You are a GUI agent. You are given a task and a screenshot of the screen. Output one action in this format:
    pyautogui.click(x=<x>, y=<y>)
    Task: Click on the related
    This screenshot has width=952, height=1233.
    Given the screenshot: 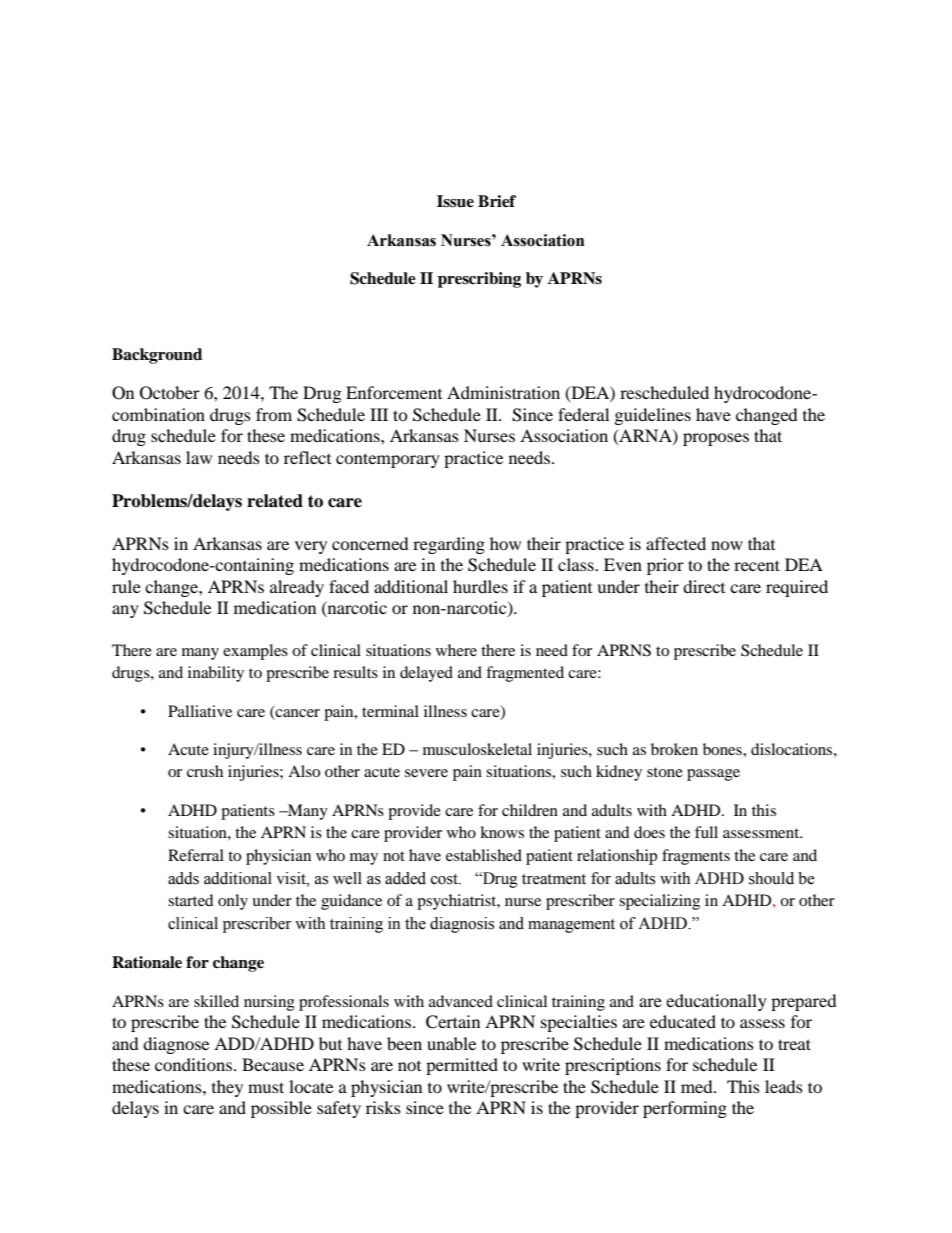 What is the action you would take?
    pyautogui.click(x=275, y=501)
